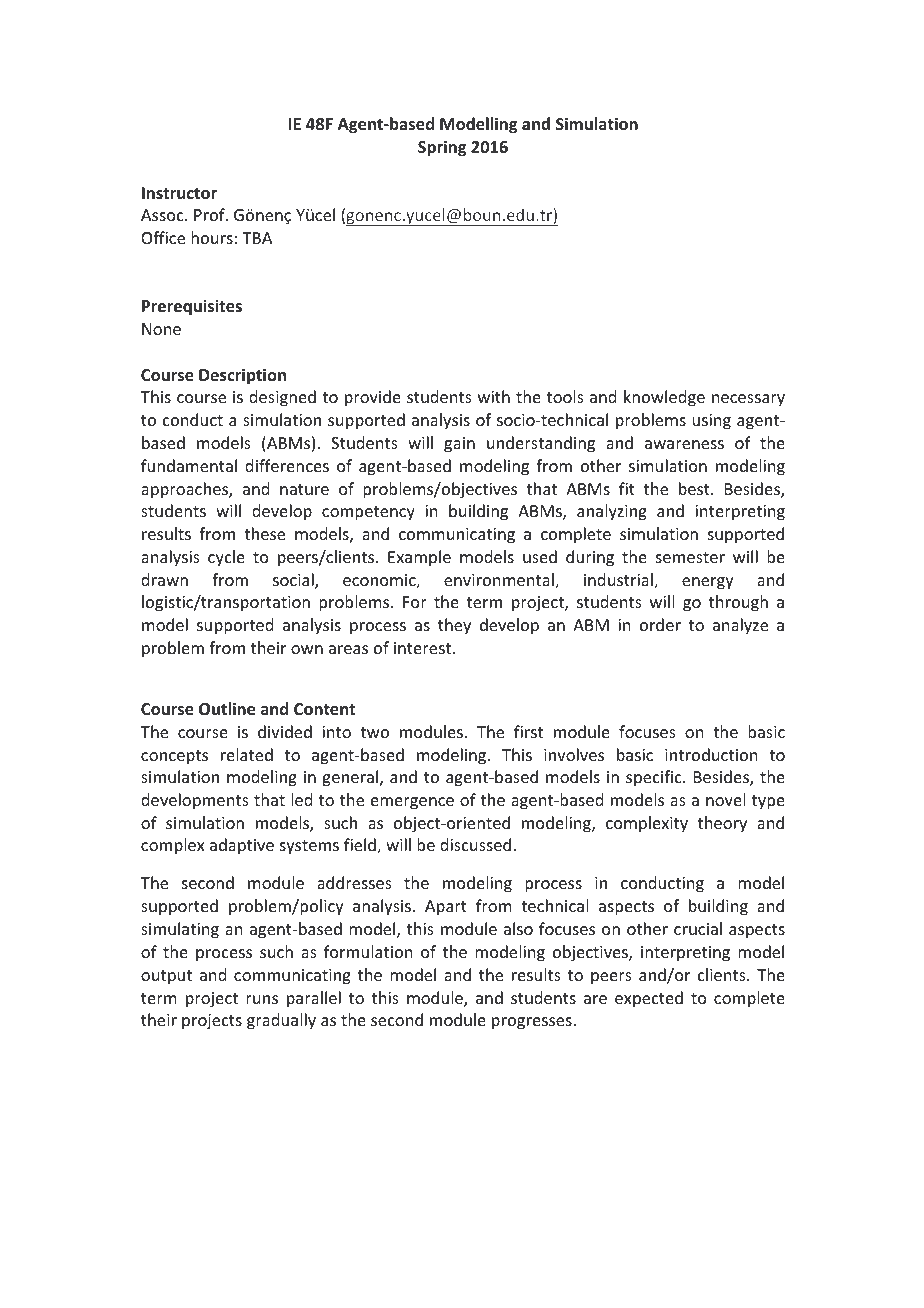 The image size is (924, 1308). What do you see at coordinates (684, 444) in the screenshot?
I see `awareness` at bounding box center [684, 444].
